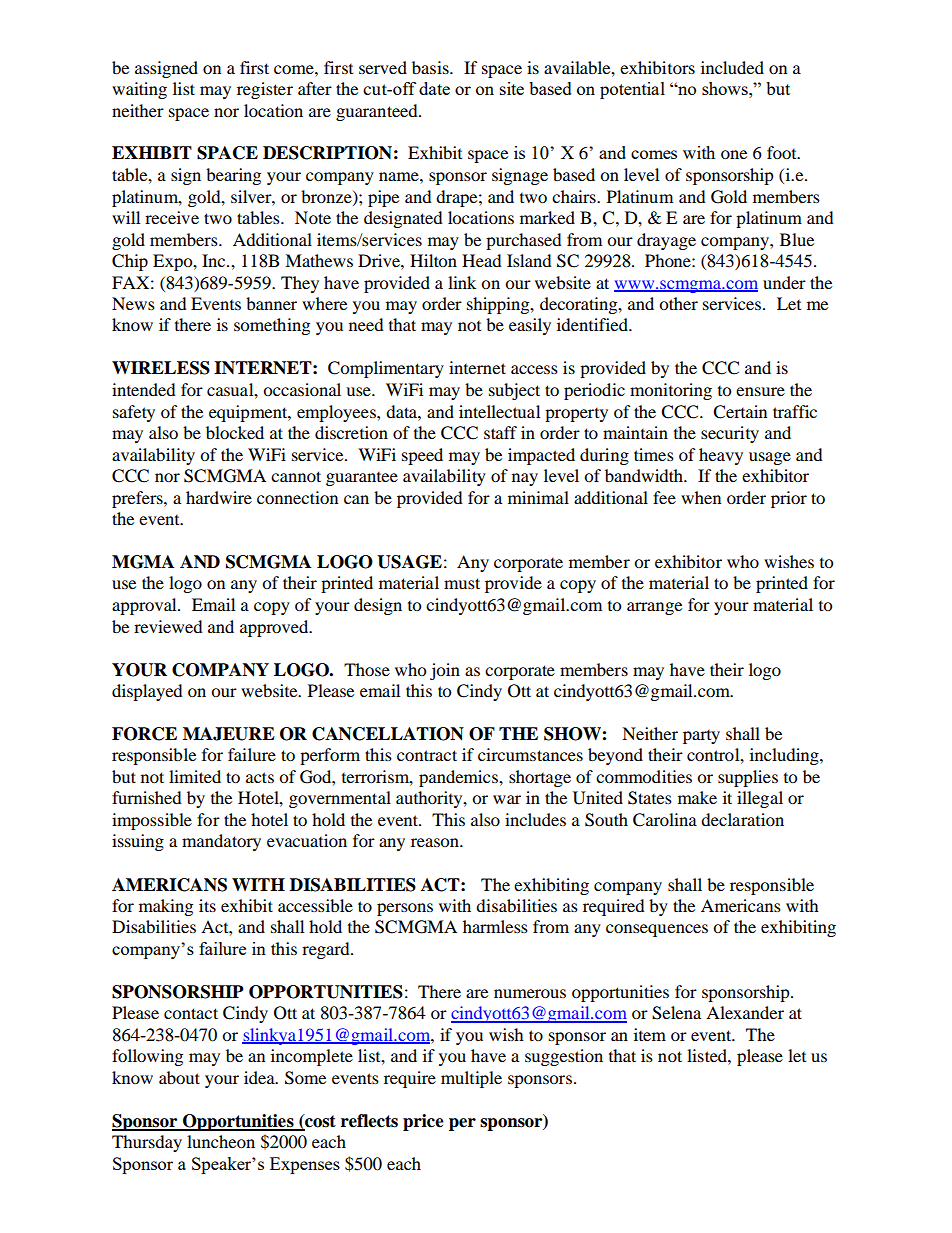 Image resolution: width=952 pixels, height=1233 pixels. What do you see at coordinates (221, 1141) in the screenshot?
I see `luncheon` at bounding box center [221, 1141].
